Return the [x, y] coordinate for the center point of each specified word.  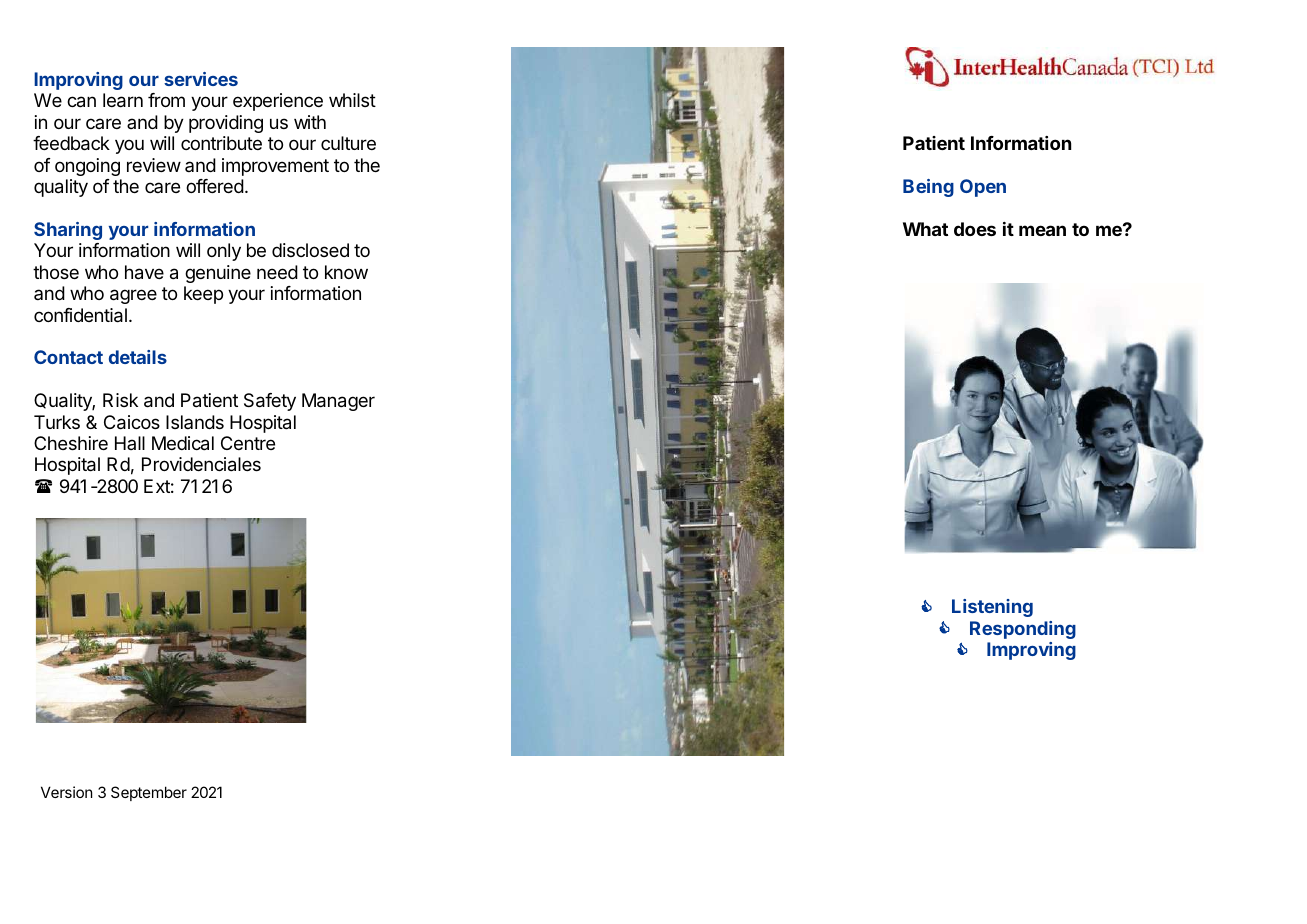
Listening [992, 608]
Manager [338, 402]
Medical [183, 443]
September [149, 793]
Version [66, 792]
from [166, 100]
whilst [352, 100]
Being [928, 188]
